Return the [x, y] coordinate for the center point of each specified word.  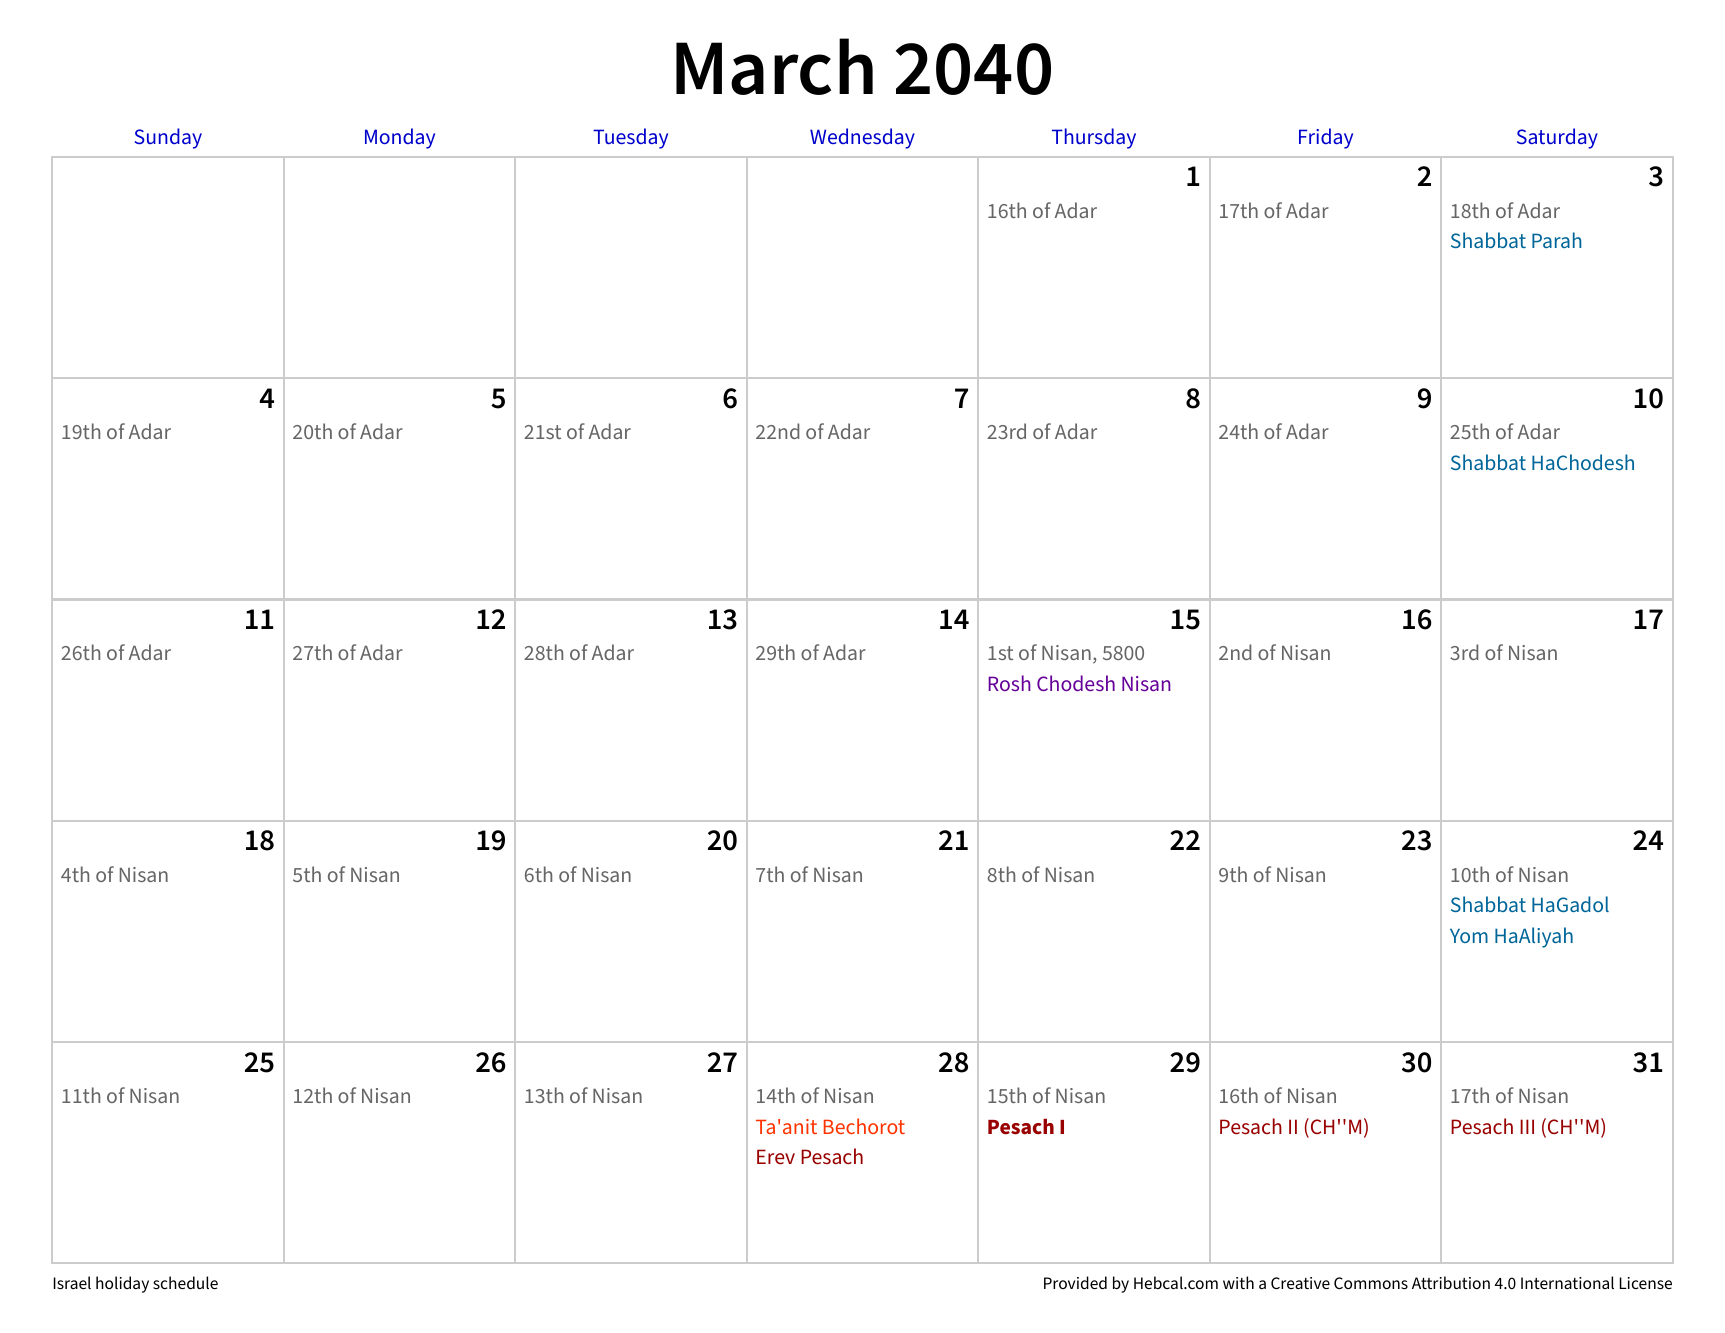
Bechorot [864, 1126]
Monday [400, 138]
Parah [1556, 240]
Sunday [168, 138]
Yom [1469, 935]
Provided [1075, 1282]
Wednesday [862, 138]
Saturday [1557, 138]
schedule [185, 1282]
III [1527, 1126]
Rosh [1009, 683]
